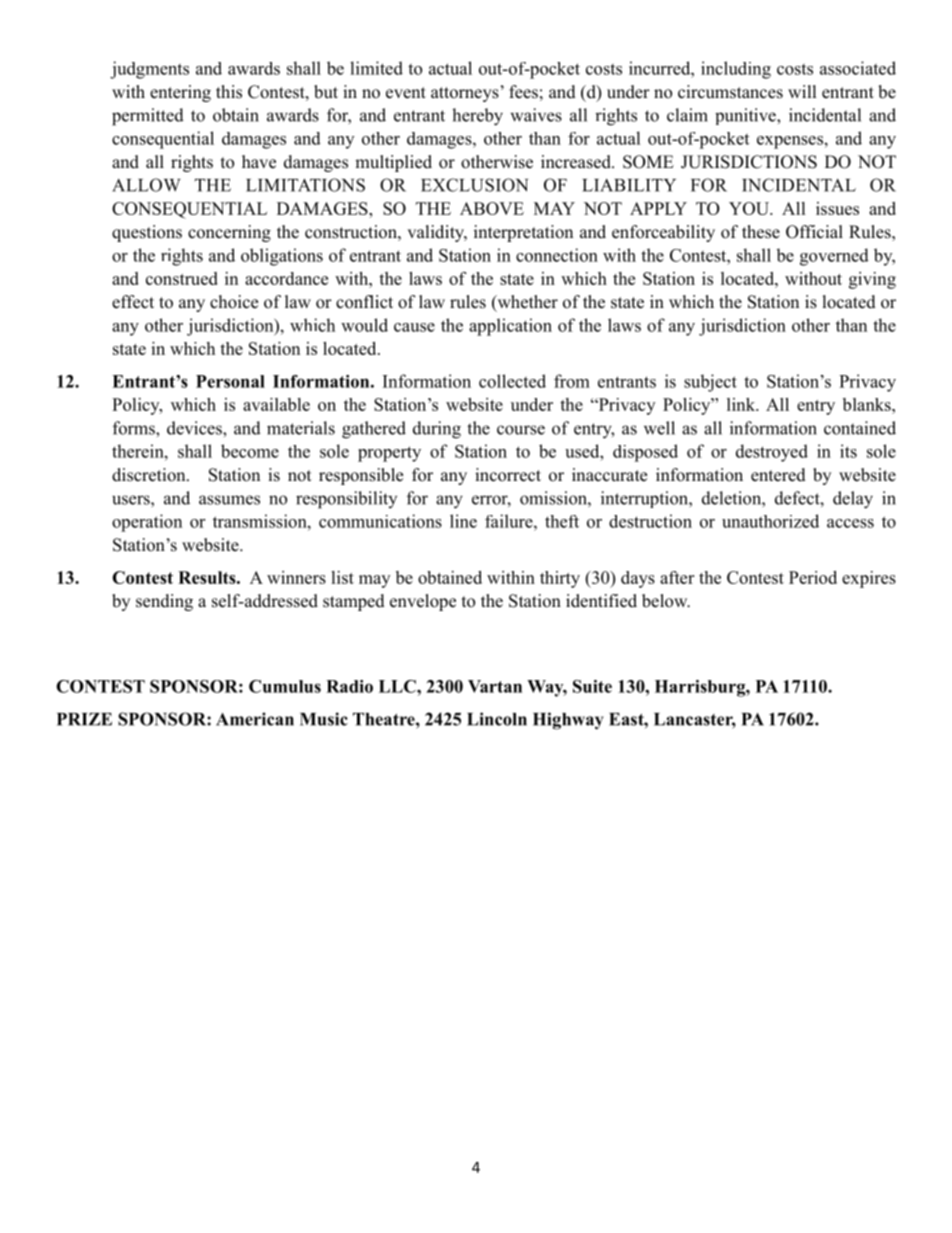 The height and width of the screenshot is (1233, 952). Describe the element at coordinates (742, 404) in the screenshot. I see `link` at that location.
